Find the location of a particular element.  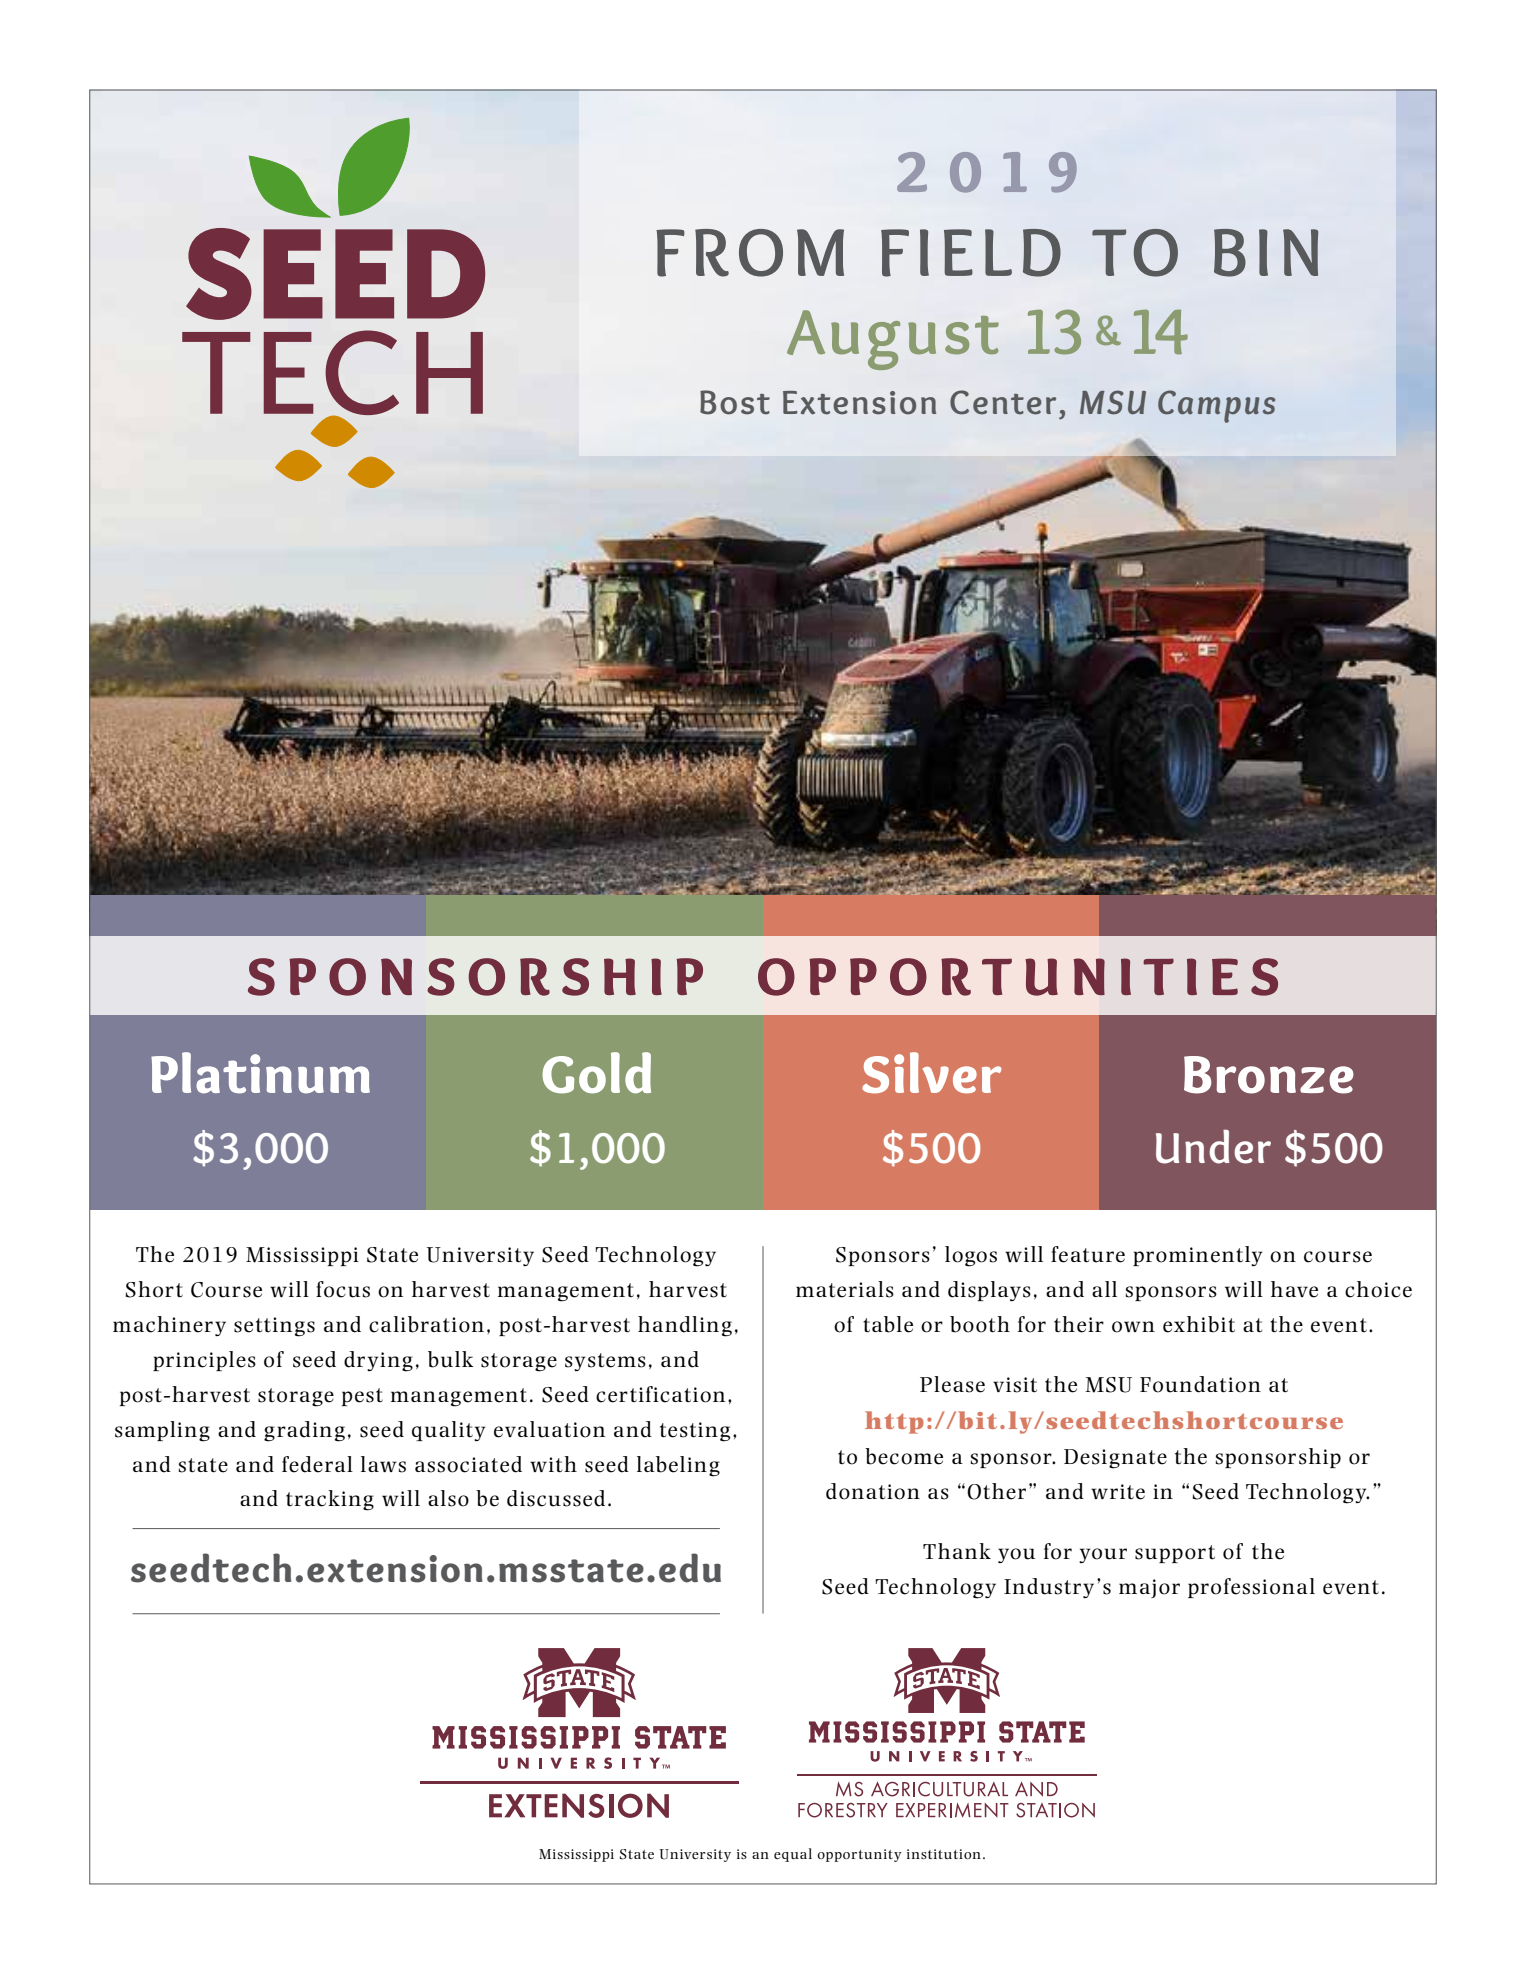

Campus is located at coordinates (1216, 406).
